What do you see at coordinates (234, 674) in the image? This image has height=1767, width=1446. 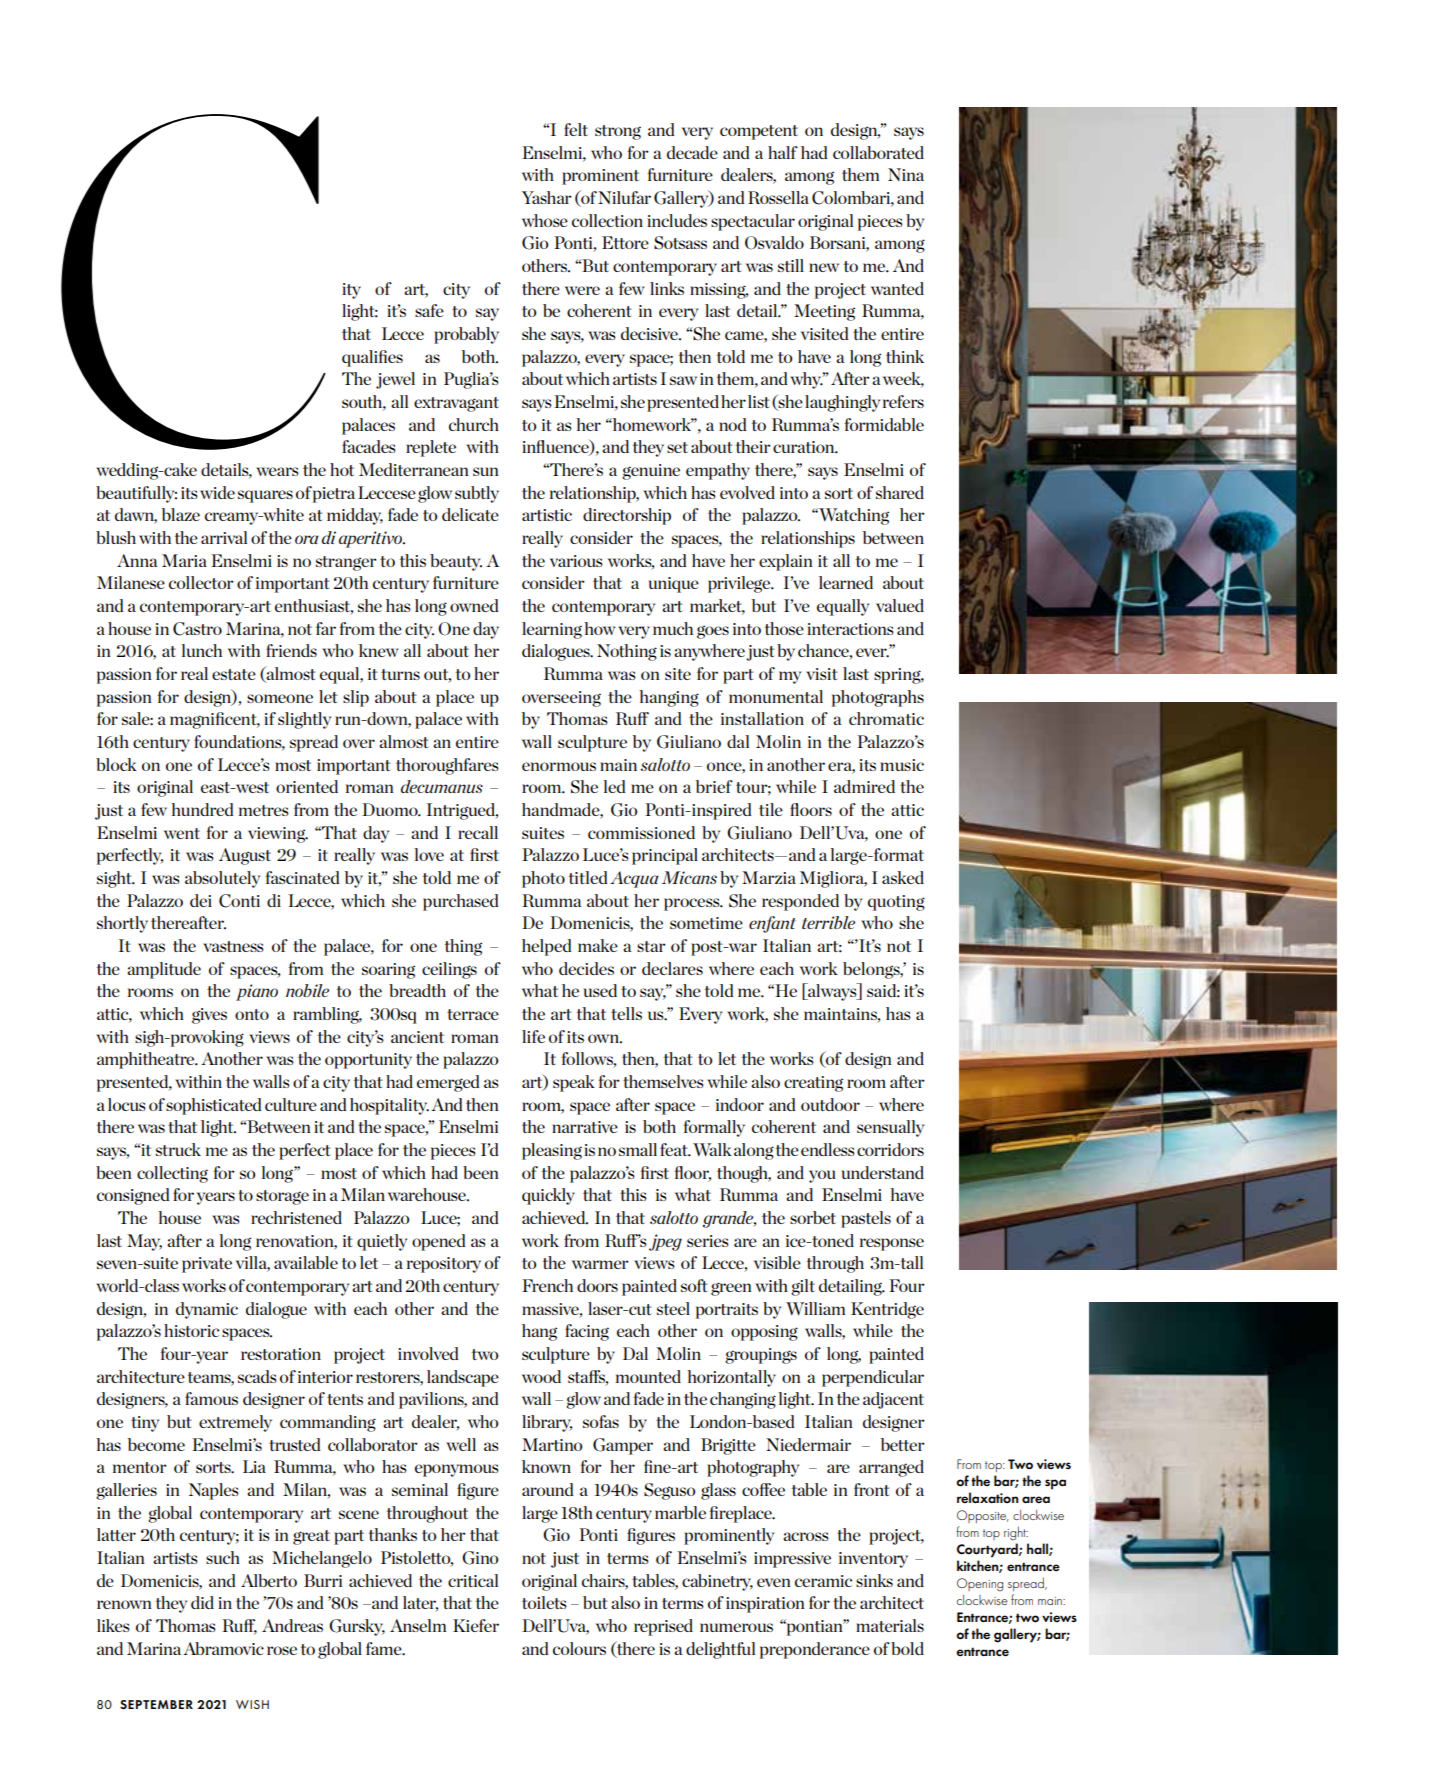 I see `estate` at bounding box center [234, 674].
